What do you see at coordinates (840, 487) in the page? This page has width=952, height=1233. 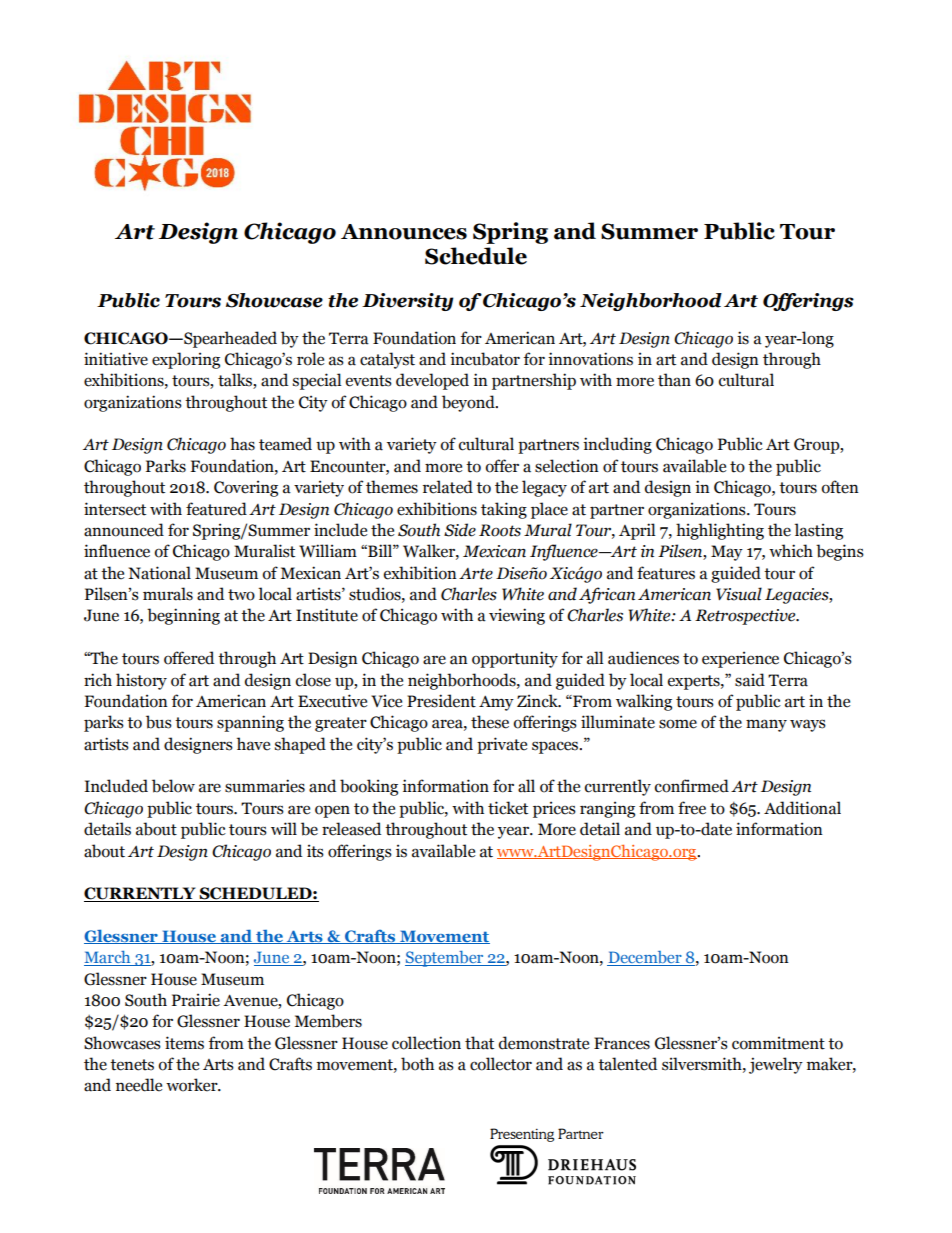 I see `often` at bounding box center [840, 487].
